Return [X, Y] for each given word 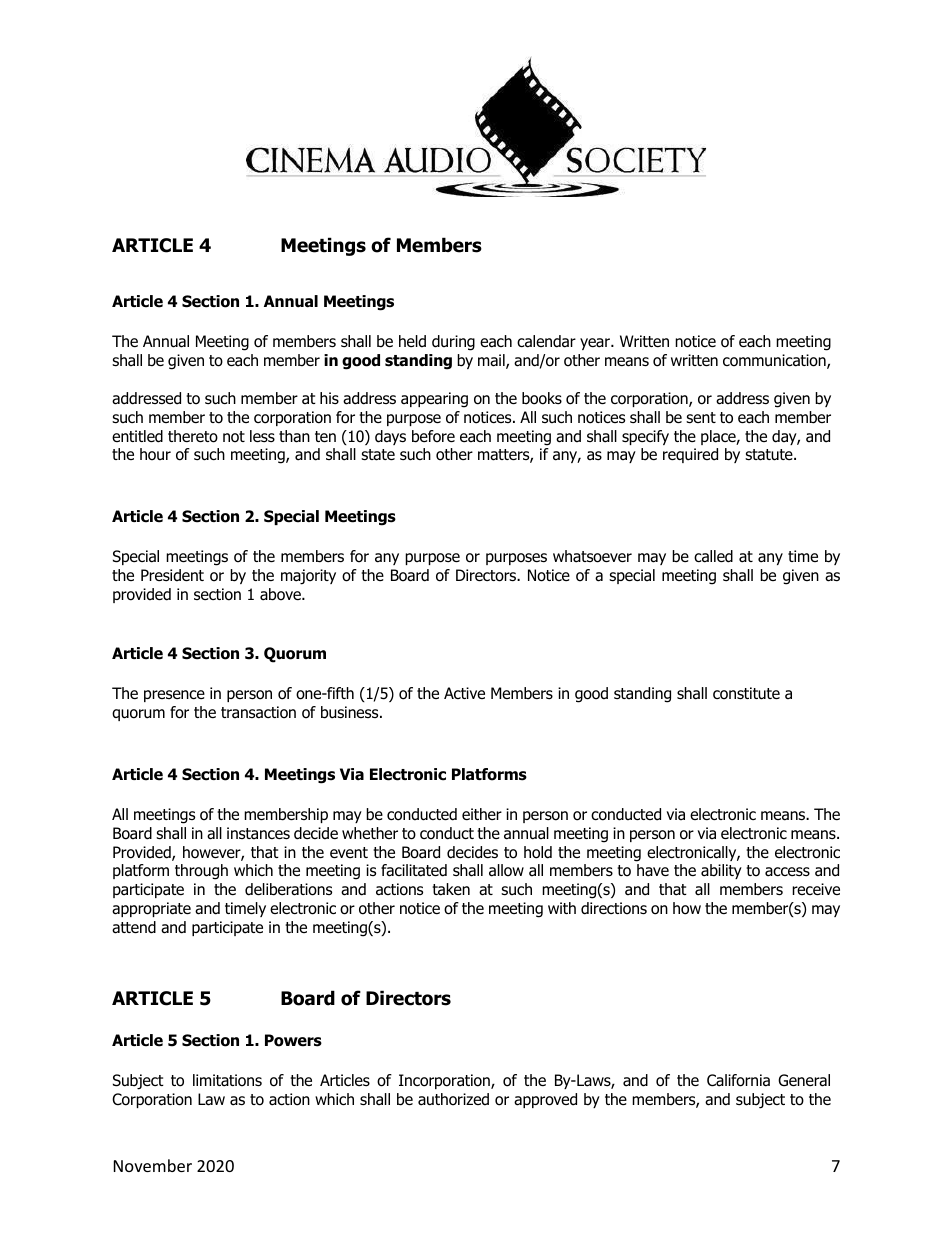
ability [721, 871]
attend [134, 927]
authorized [453, 1099]
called [713, 556]
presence [174, 696]
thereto [193, 436]
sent [701, 417]
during [453, 343]
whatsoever [592, 556]
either [482, 814]
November [153, 1165]
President [172, 575]
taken [451, 889]
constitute [746, 693]
